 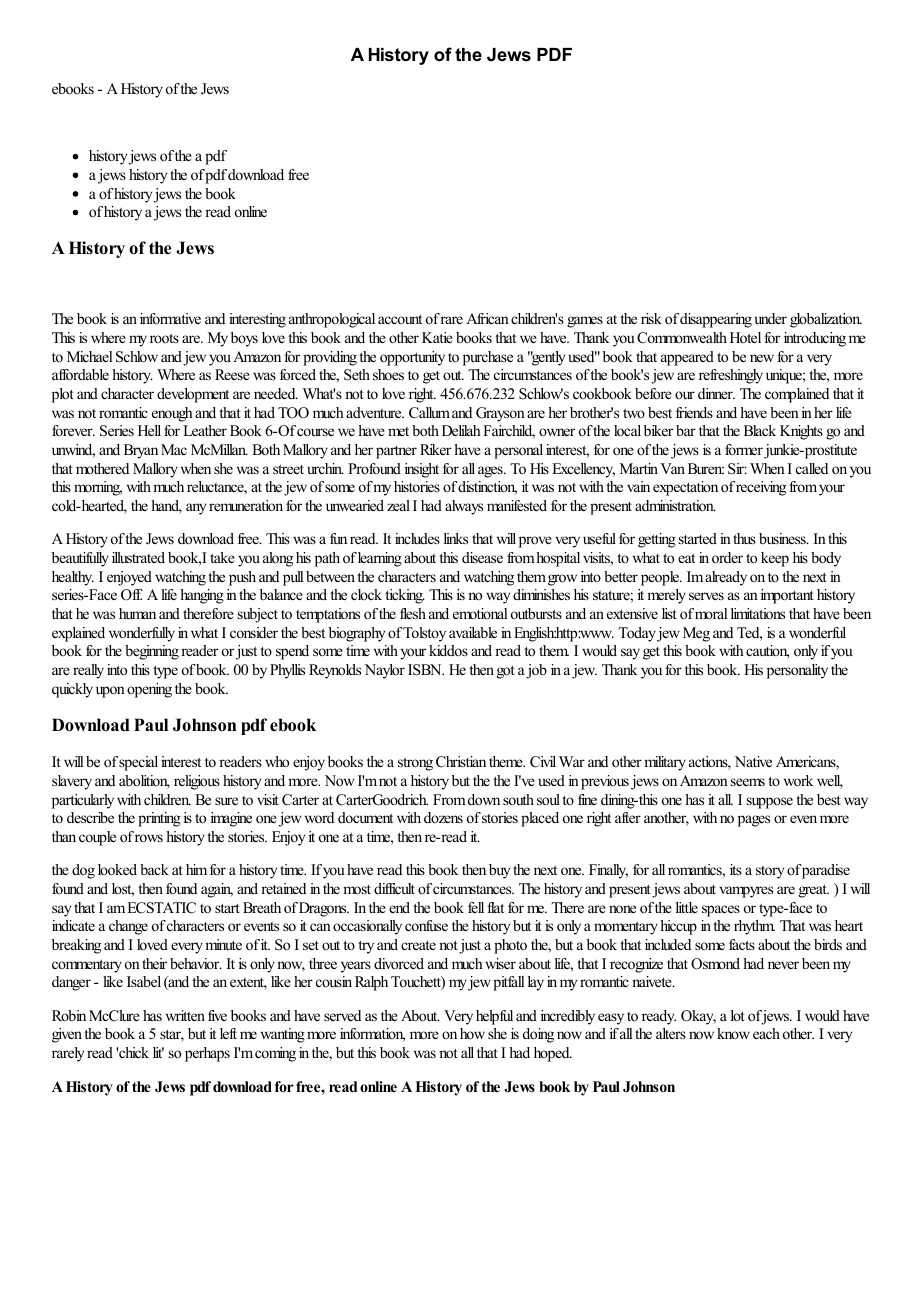 I want to click on personality, so click(x=797, y=671).
